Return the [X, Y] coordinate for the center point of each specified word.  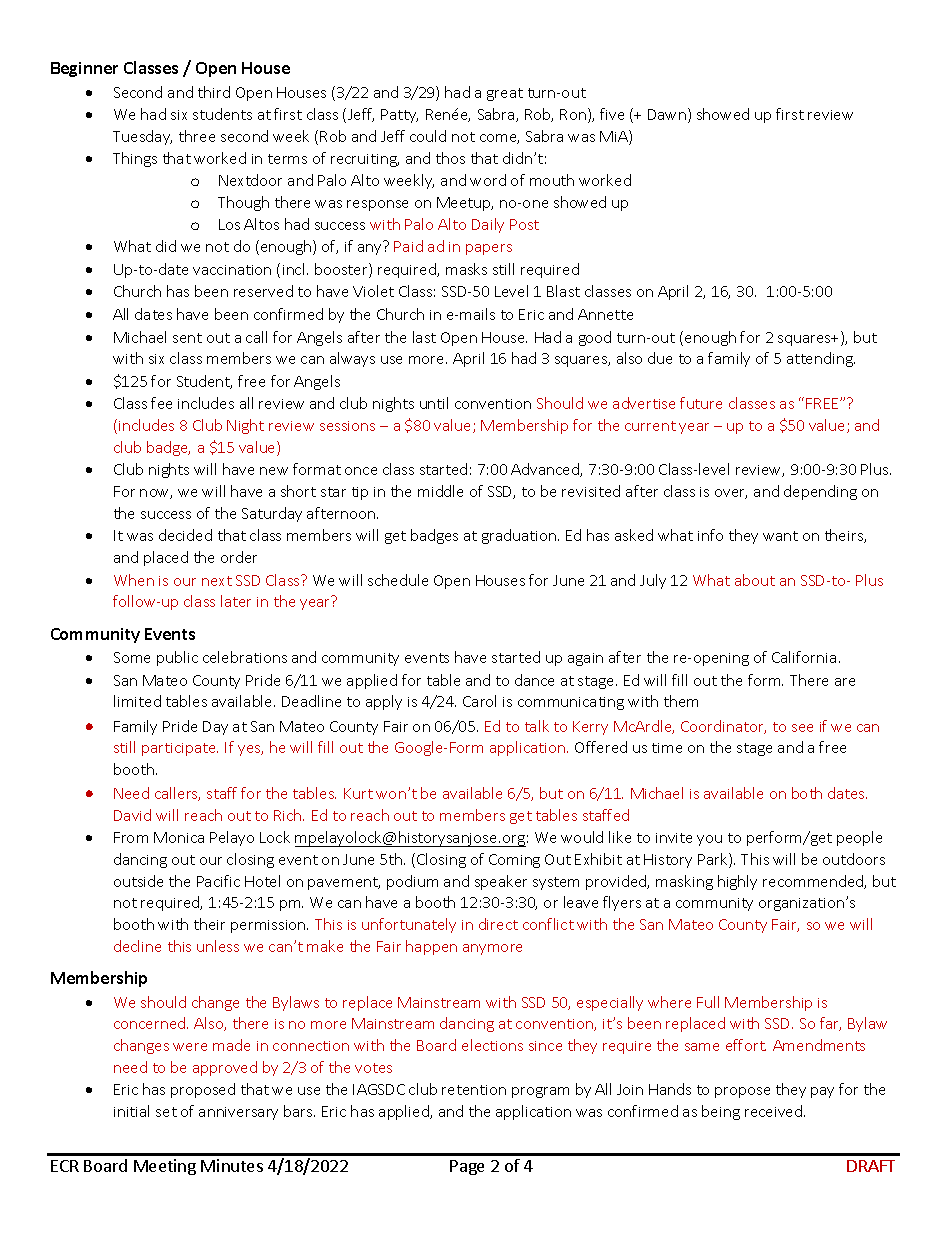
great [505, 94]
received [775, 1111]
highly [737, 882]
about [755, 580]
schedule [398, 580]
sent [187, 338]
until [434, 403]
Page [467, 1167]
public [177, 658]
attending [821, 359]
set [166, 1112]
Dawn [667, 114]
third [214, 92]
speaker [501, 882]
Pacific [218, 881]
